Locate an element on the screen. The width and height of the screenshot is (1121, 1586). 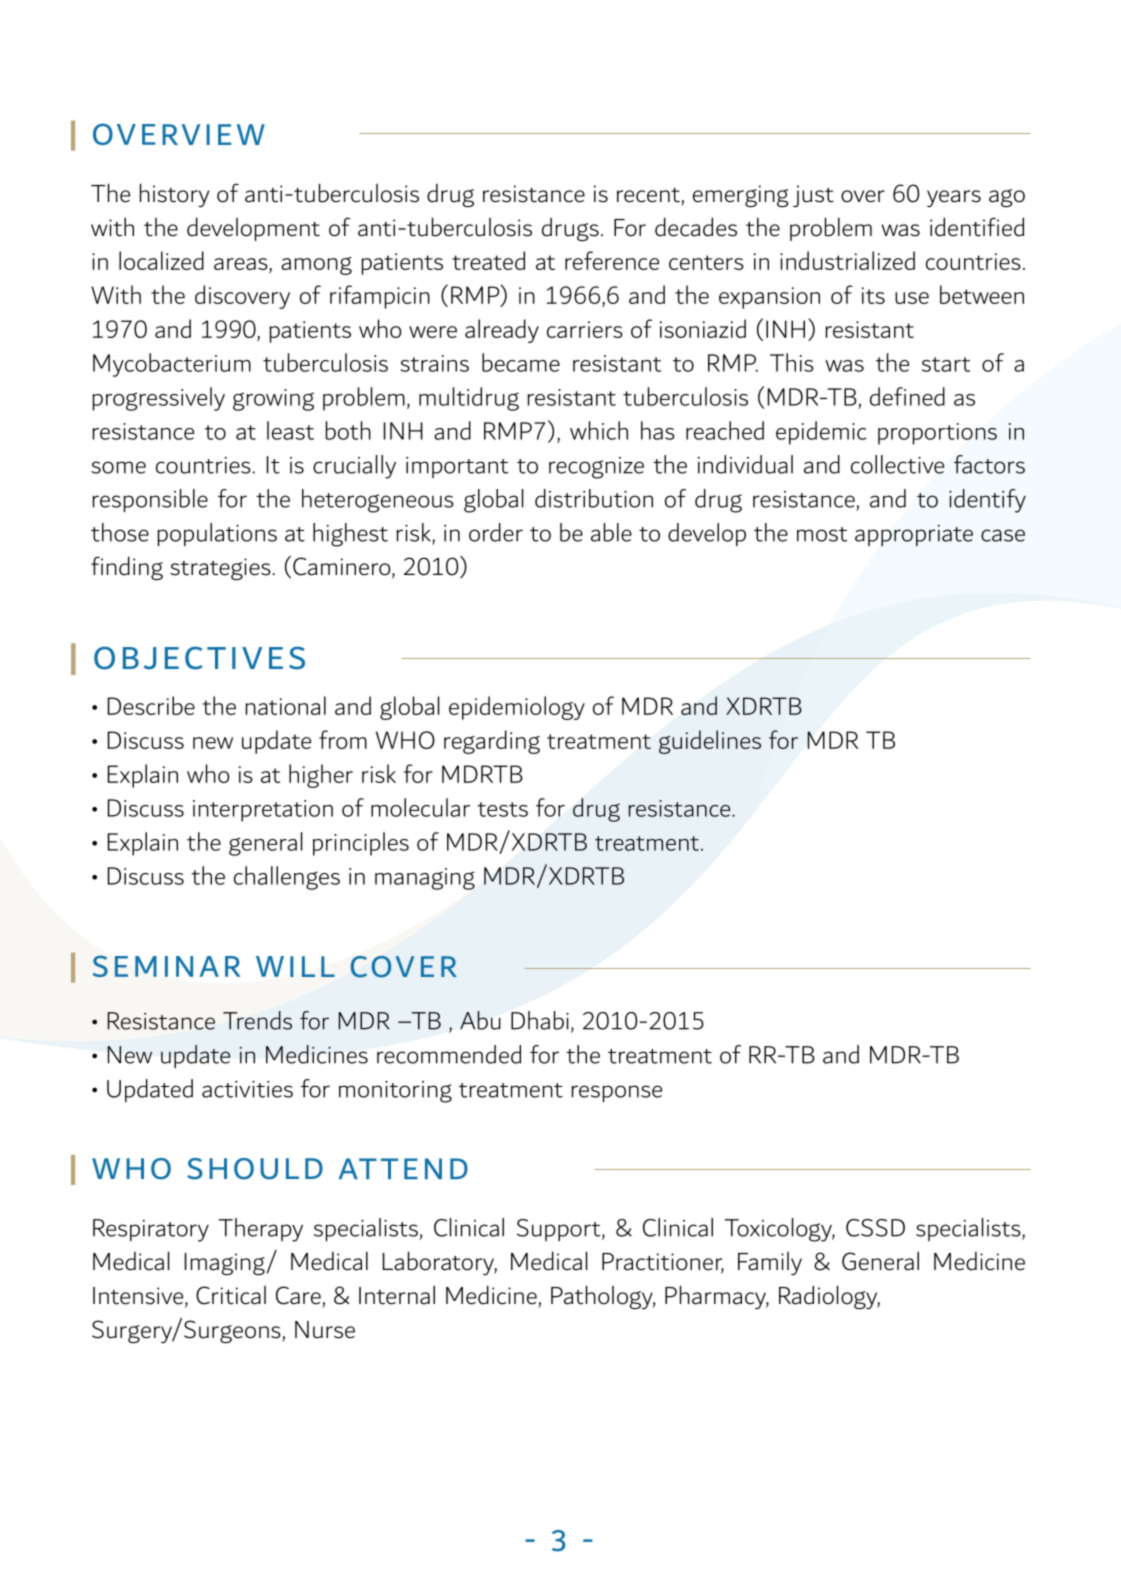
Pathology is located at coordinates (603, 1297).
